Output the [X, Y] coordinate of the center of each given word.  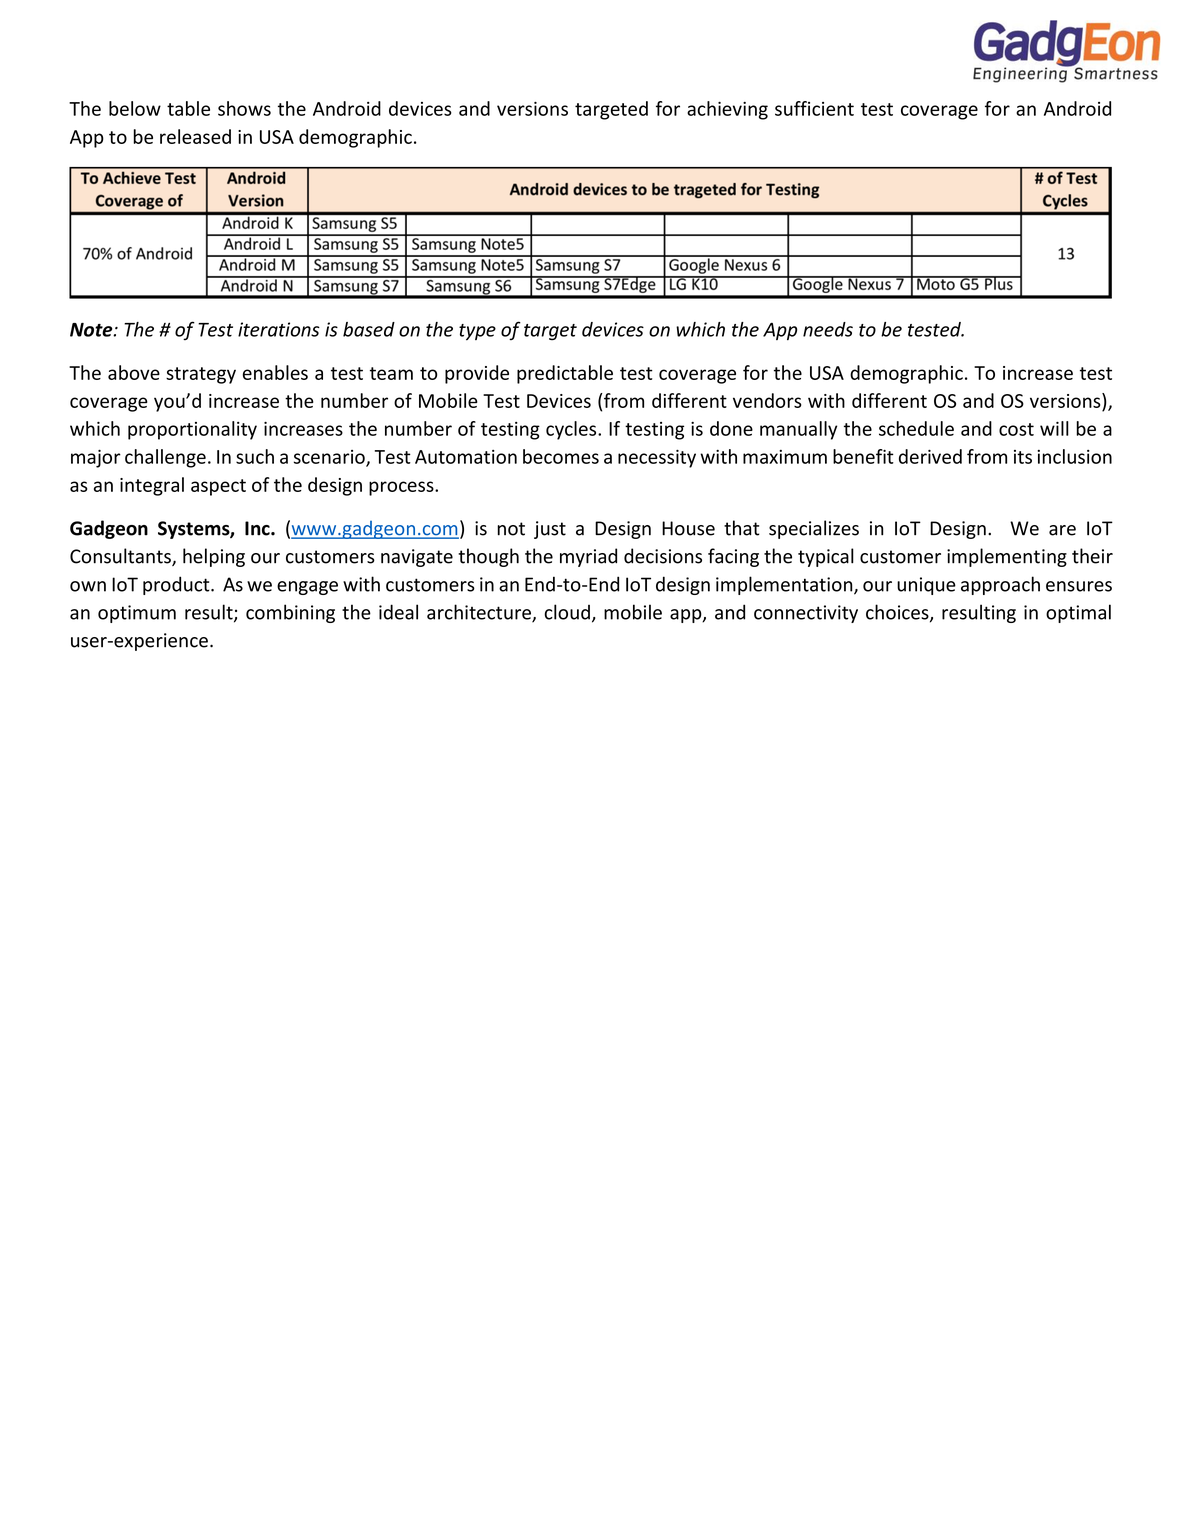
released [195, 136]
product [177, 585]
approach [1000, 585]
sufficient [814, 108]
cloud [567, 612]
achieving [727, 110]
